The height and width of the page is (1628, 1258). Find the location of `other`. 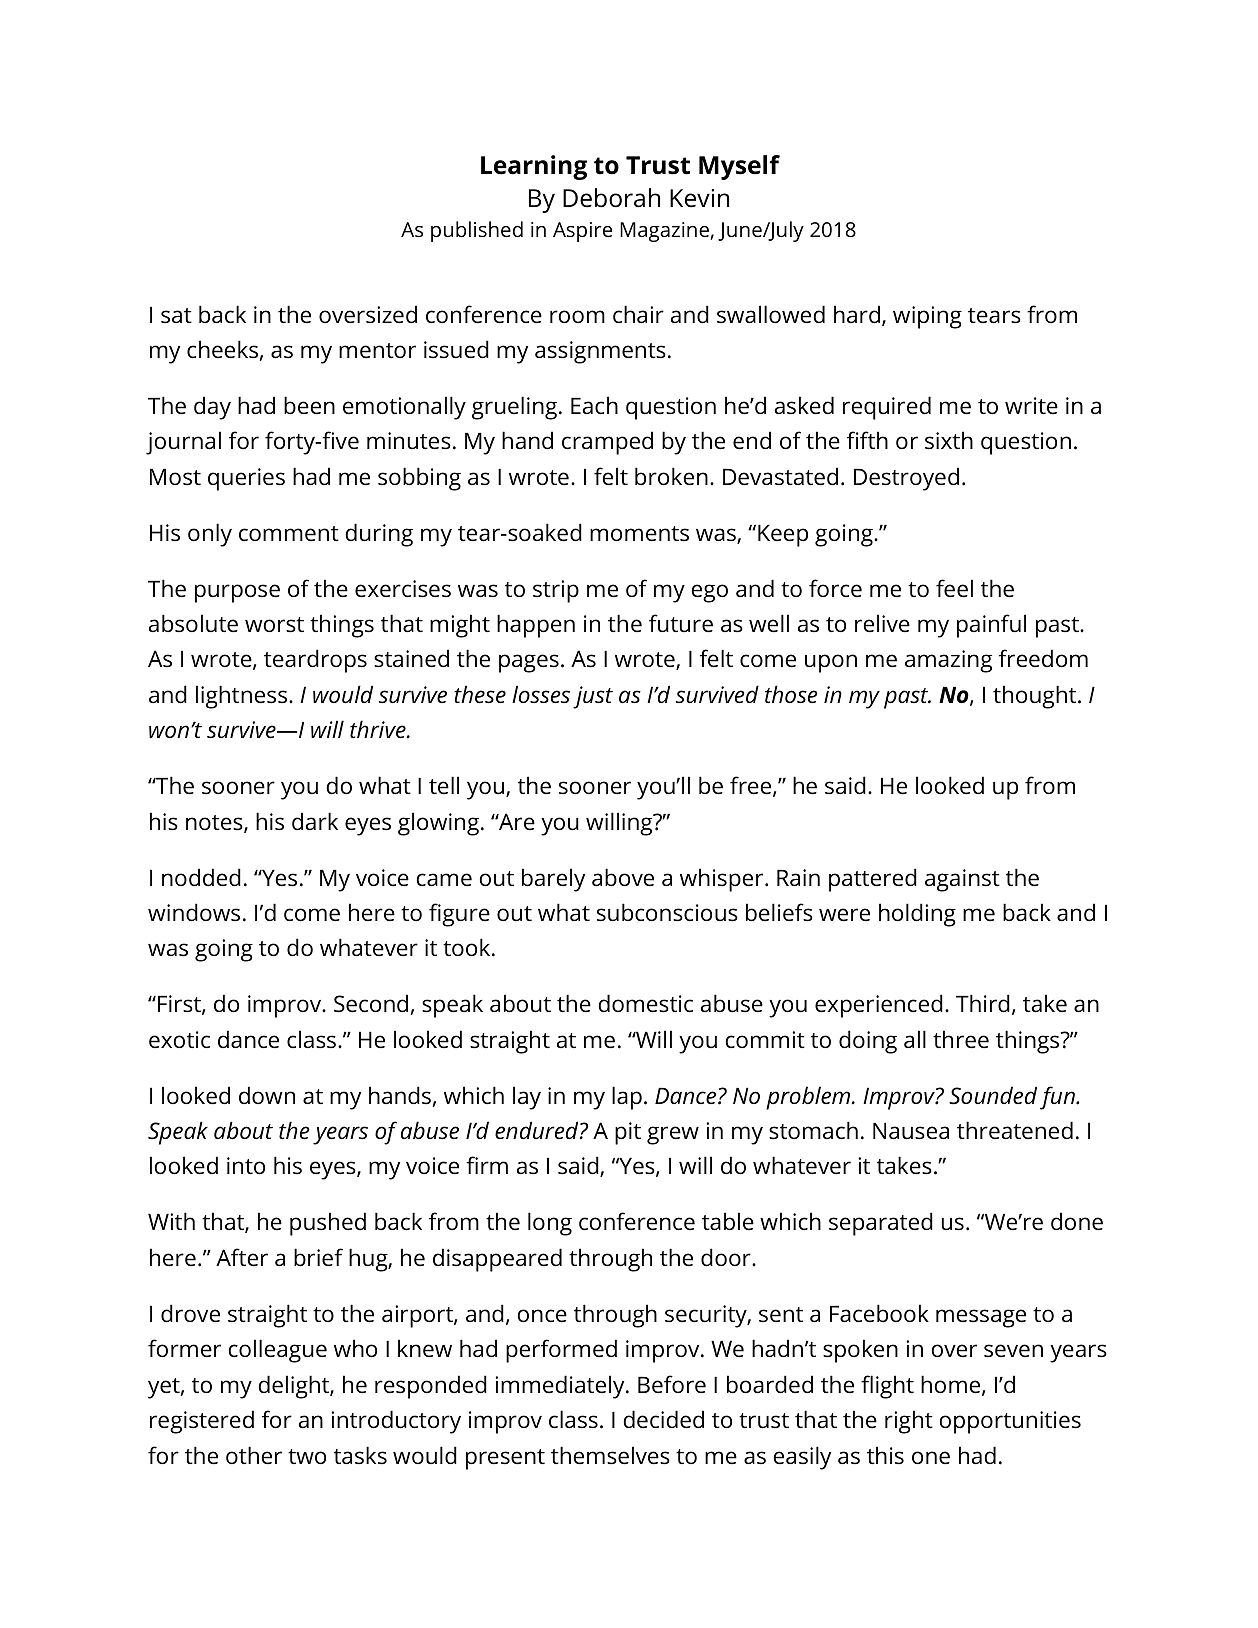

other is located at coordinates (254, 1455).
